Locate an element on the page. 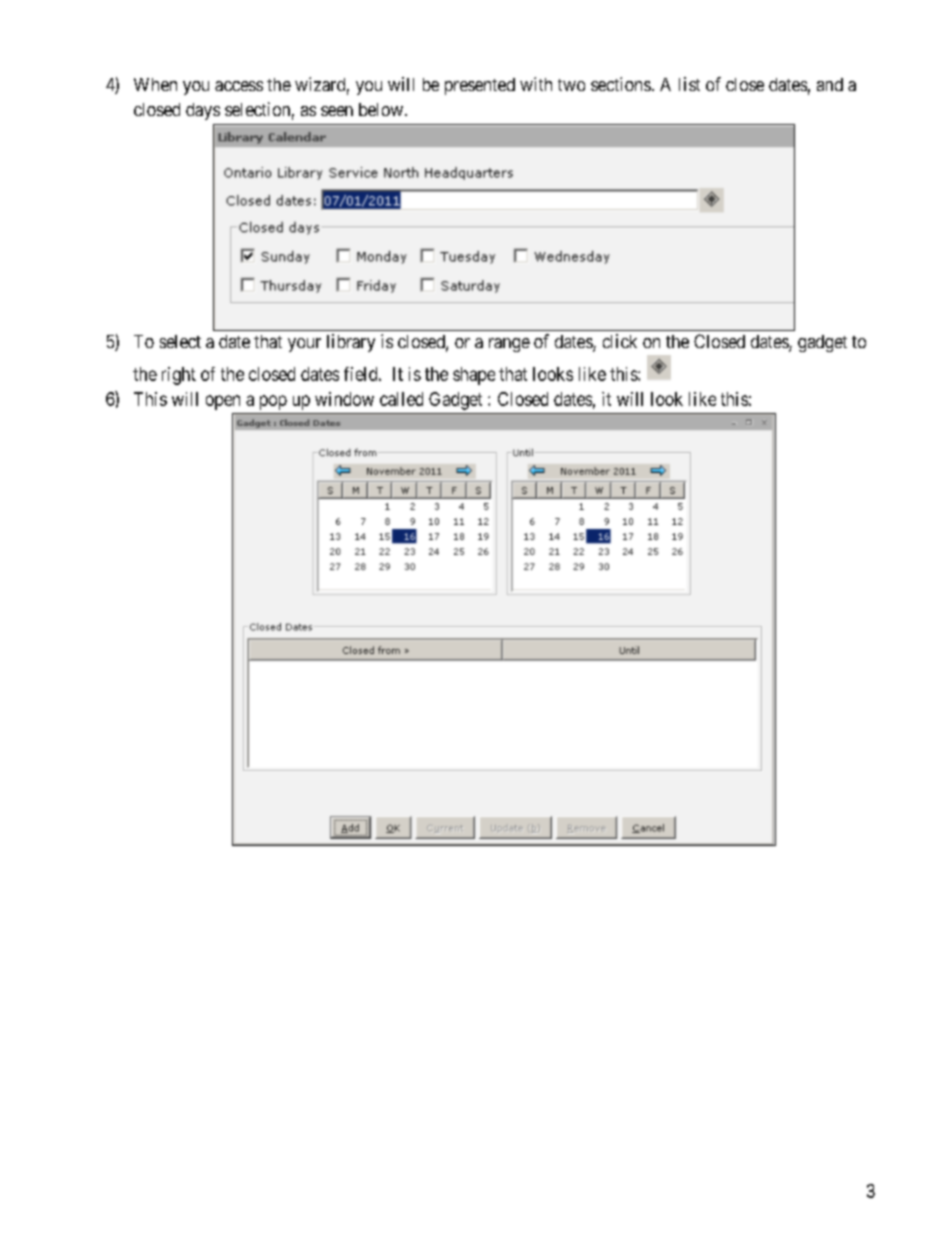 The height and width of the document is (1233, 952). open is located at coordinates (223, 402).
